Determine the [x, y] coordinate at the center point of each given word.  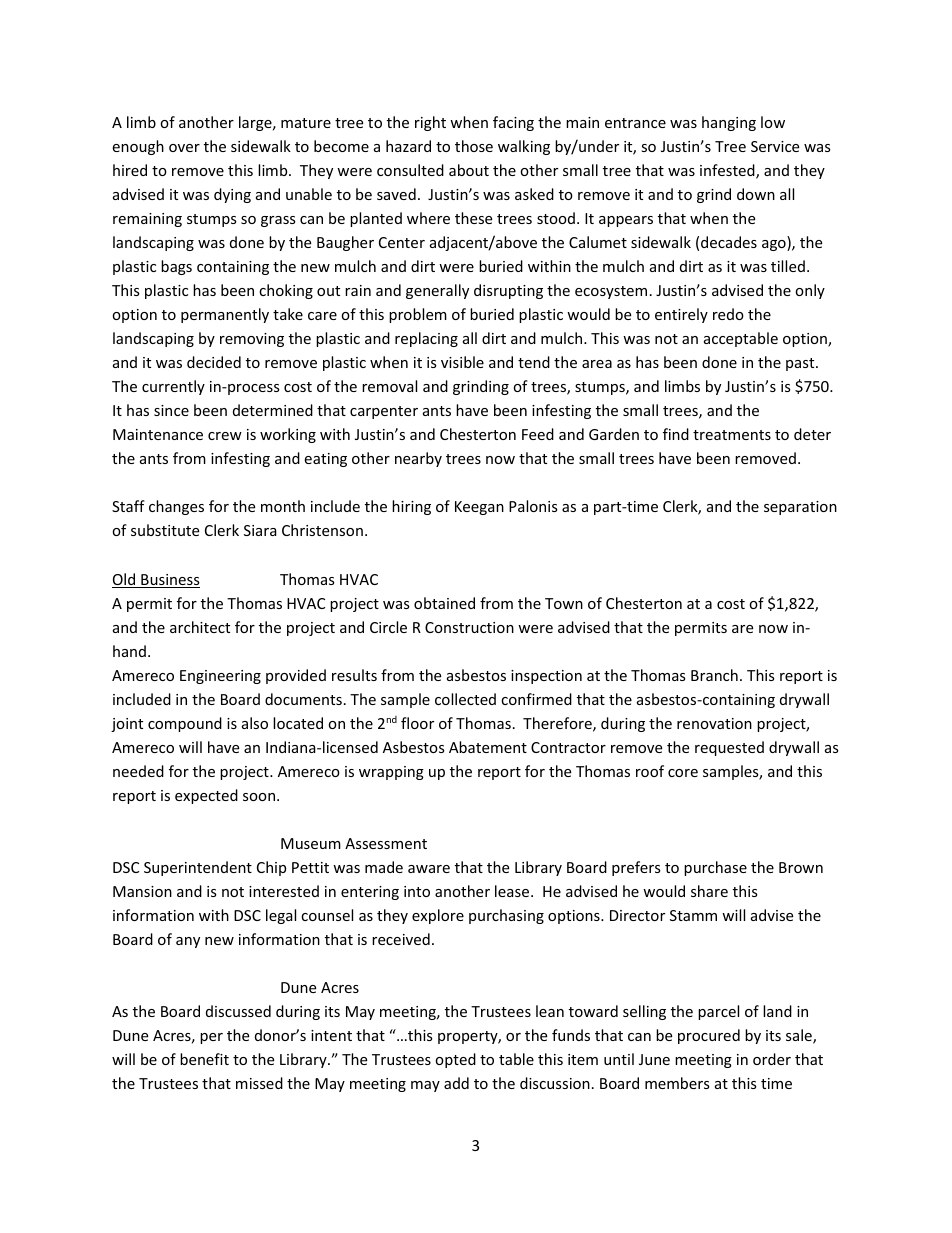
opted [455, 1060]
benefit [204, 1059]
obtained [444, 603]
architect [200, 627]
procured [709, 1036]
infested [728, 171]
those [474, 146]
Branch [714, 675]
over [184, 148]
